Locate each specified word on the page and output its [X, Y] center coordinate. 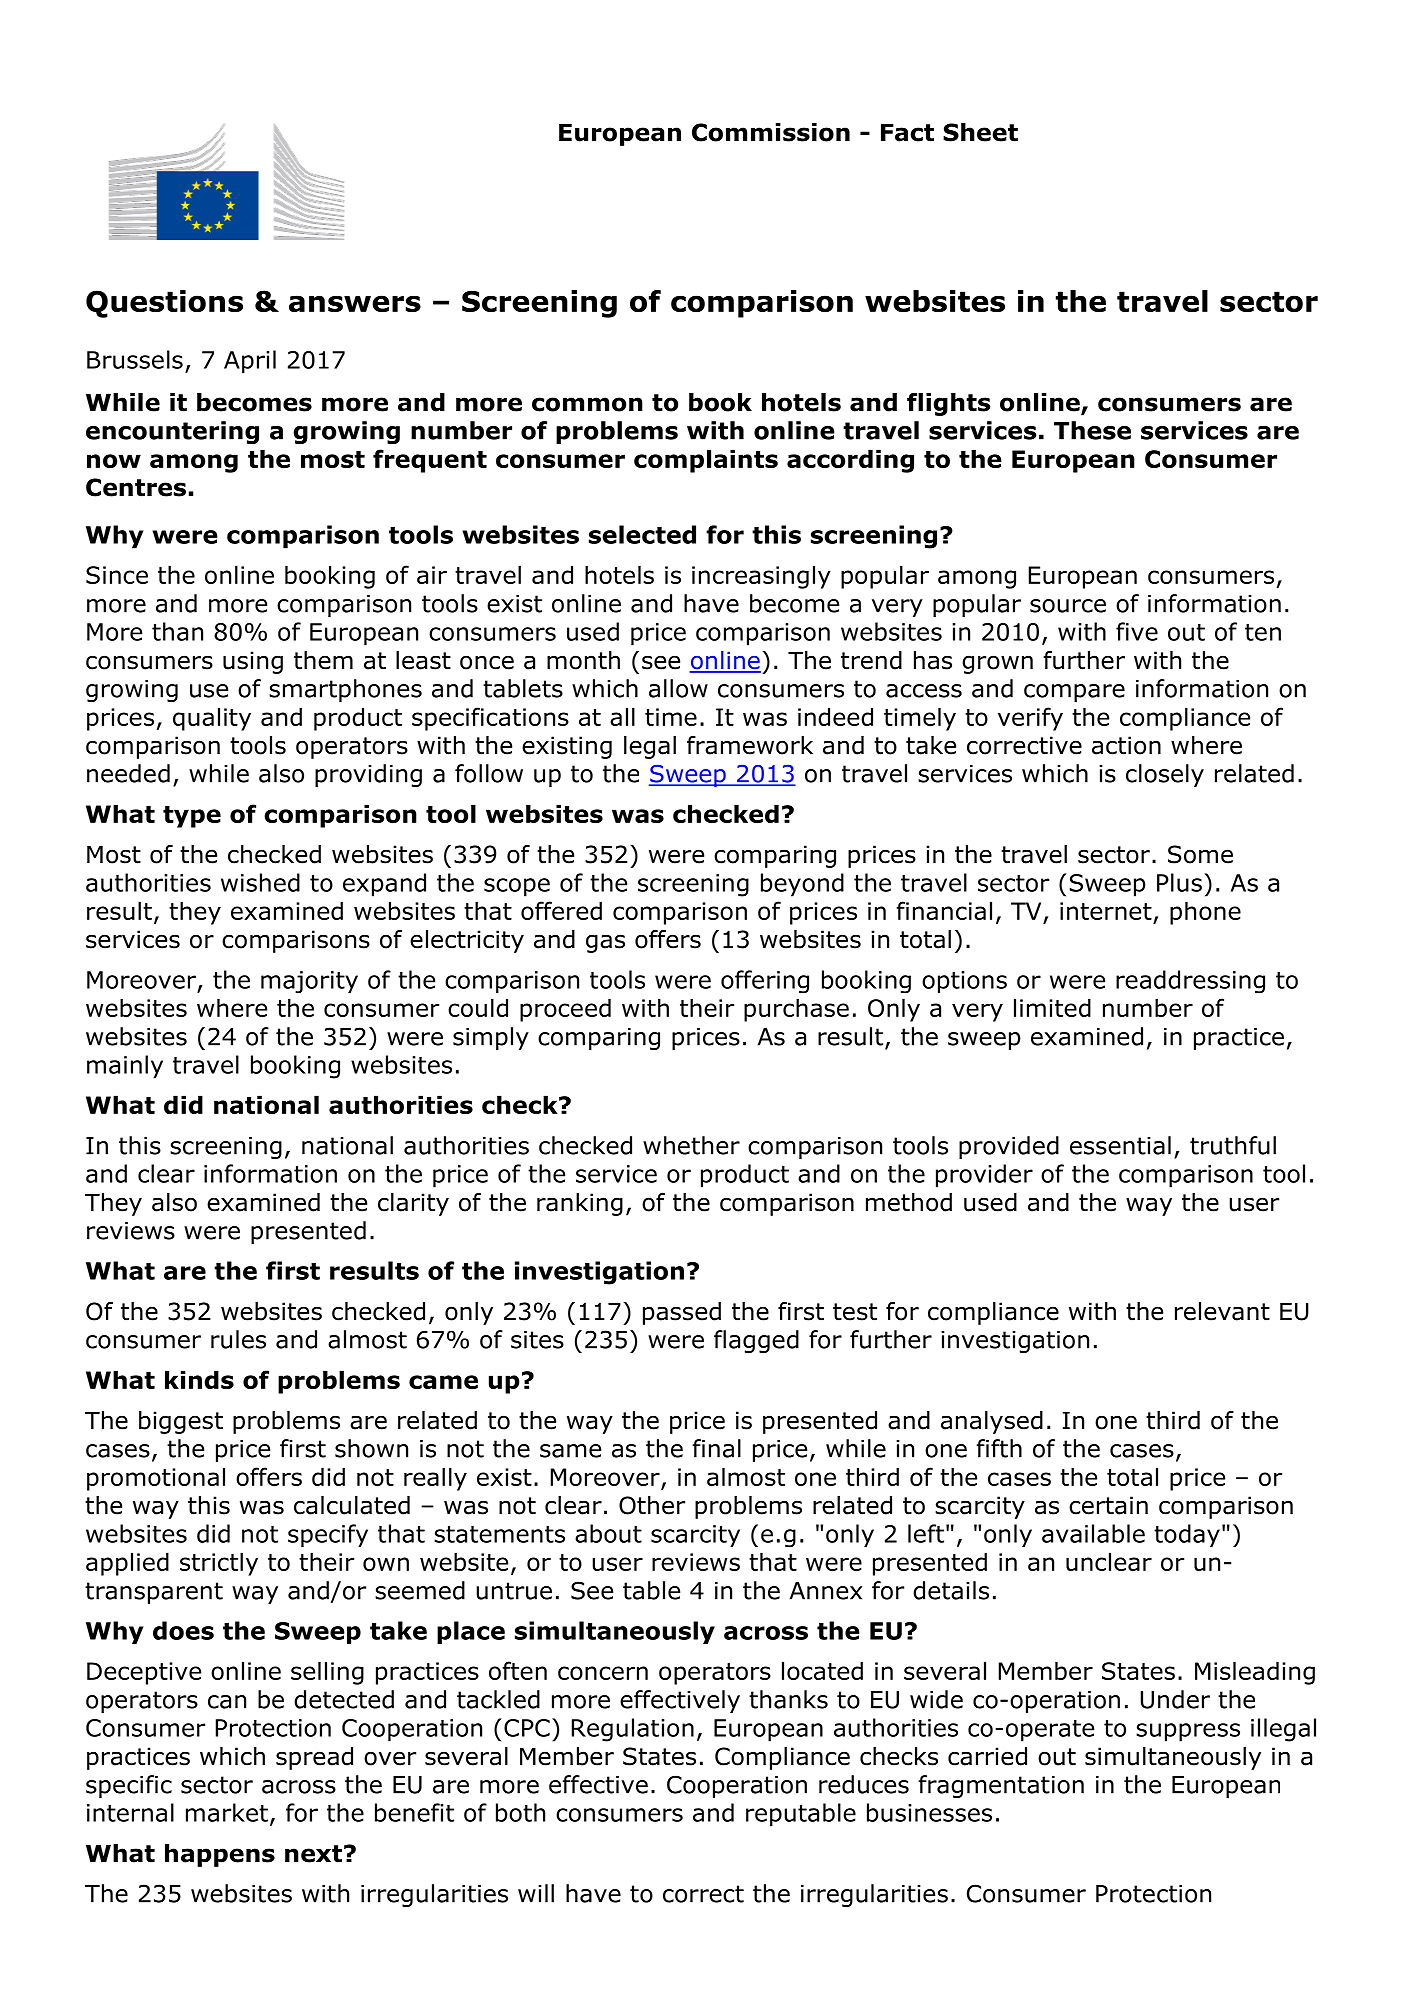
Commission [771, 132]
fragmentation [1001, 1786]
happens [220, 1855]
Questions [164, 304]
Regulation [633, 1730]
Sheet [980, 132]
